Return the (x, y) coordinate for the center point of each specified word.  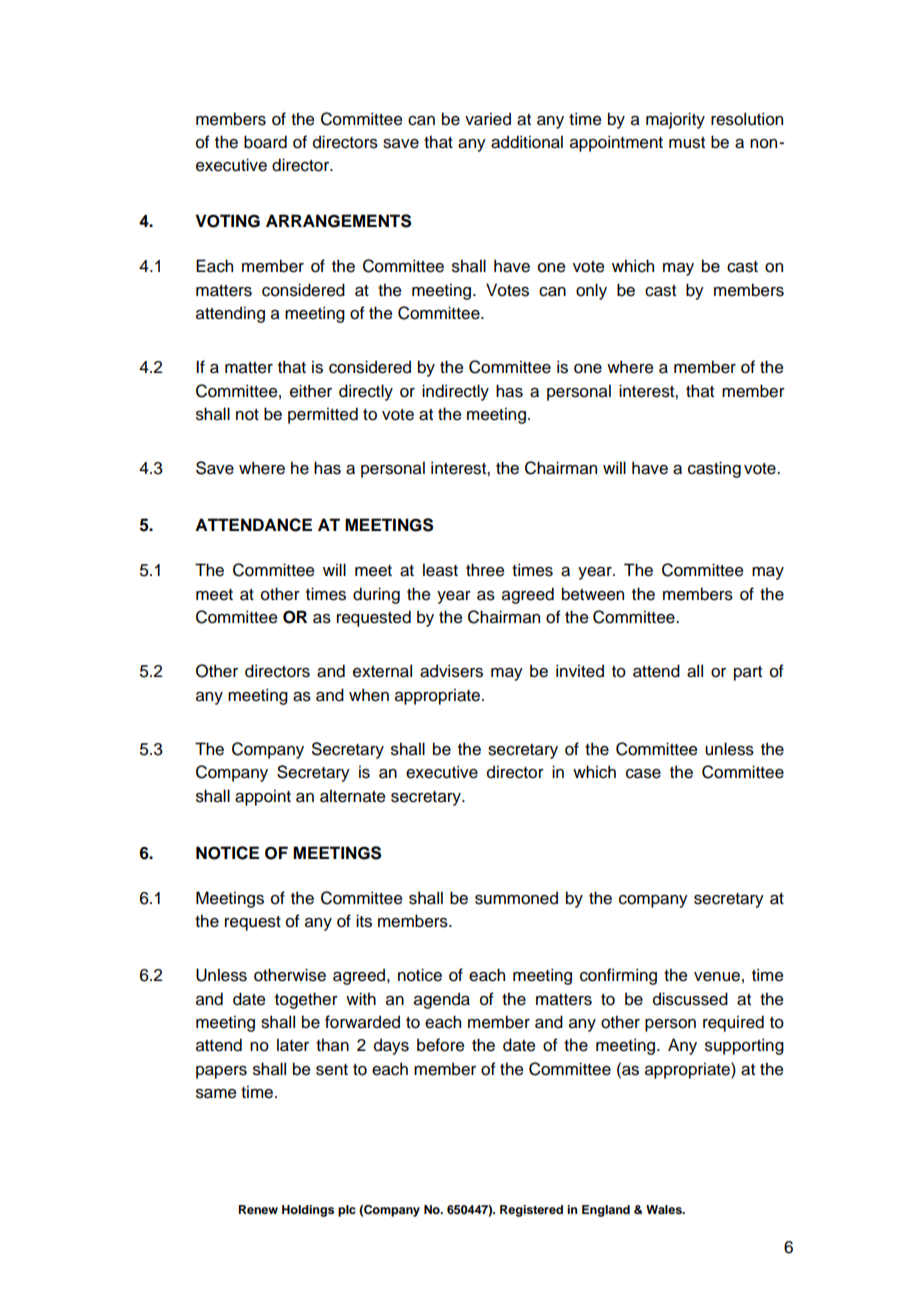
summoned (516, 898)
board (265, 142)
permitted (323, 415)
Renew (258, 1209)
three (485, 570)
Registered (531, 1211)
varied (488, 119)
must (687, 143)
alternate (353, 796)
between (593, 594)
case (643, 774)
